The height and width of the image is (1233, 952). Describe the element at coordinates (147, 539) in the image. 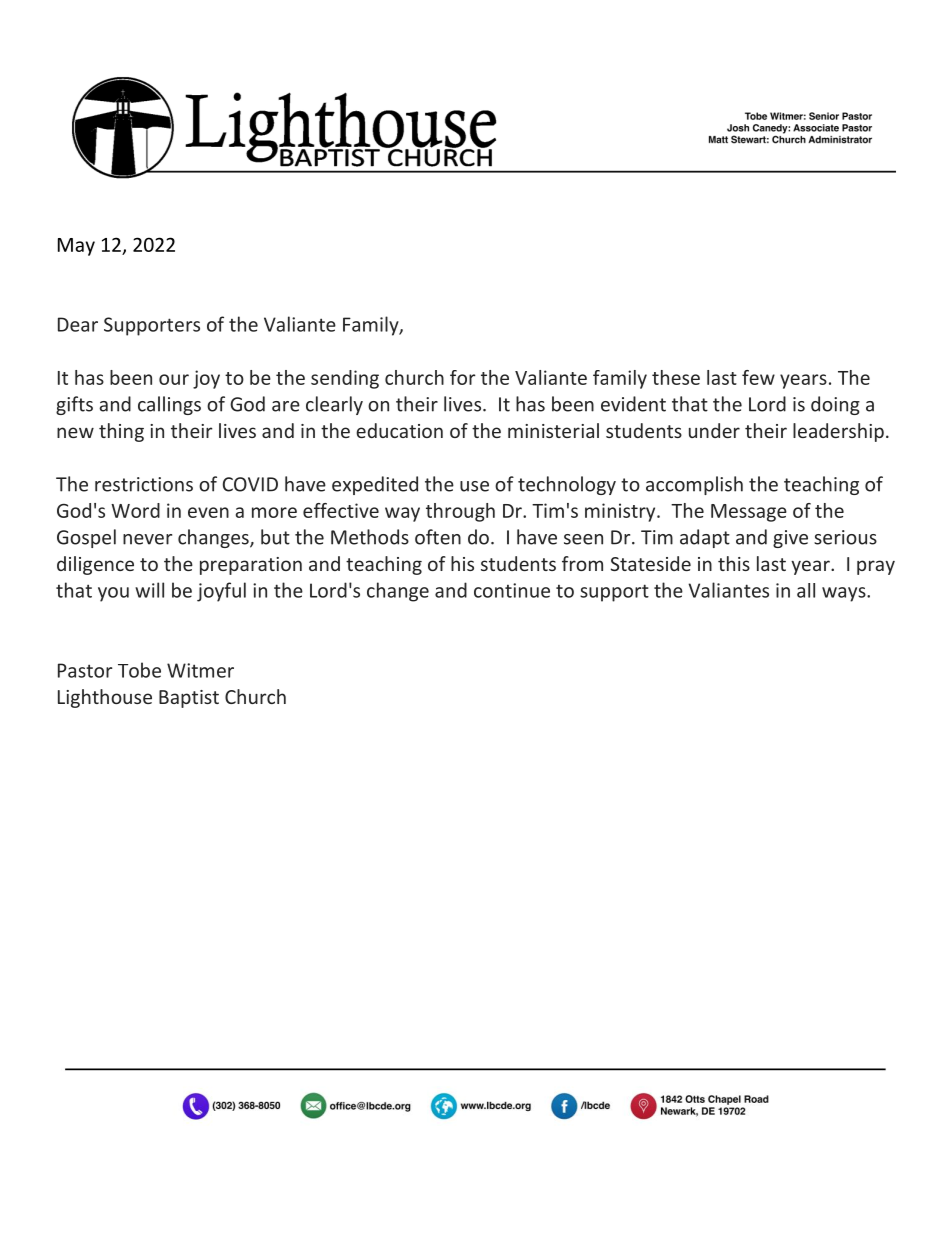

I see `never` at that location.
